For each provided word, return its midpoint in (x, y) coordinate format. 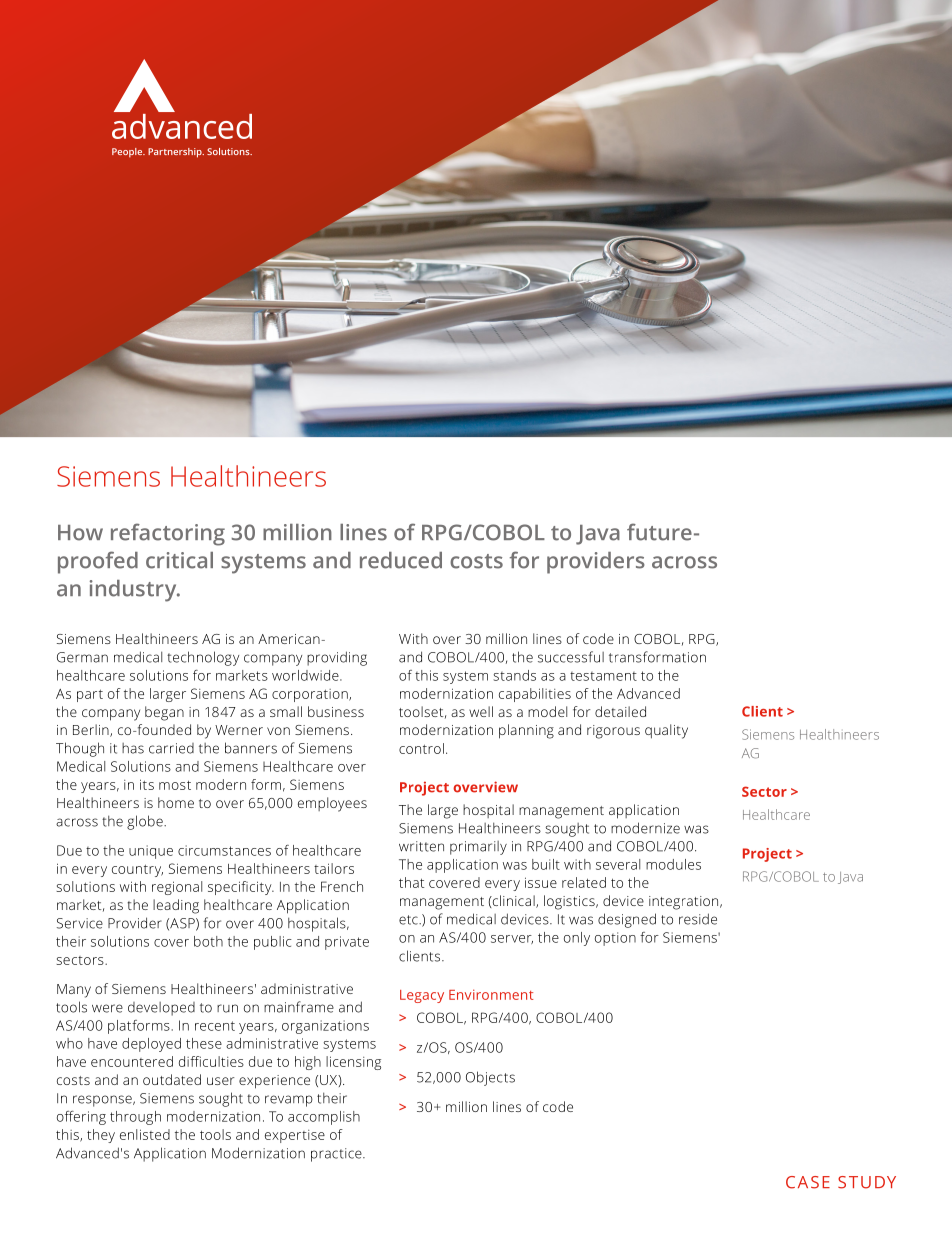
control (421, 748)
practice (337, 1155)
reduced (401, 560)
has (133, 748)
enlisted (145, 1134)
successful (571, 657)
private (347, 943)
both (208, 941)
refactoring (168, 534)
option (615, 939)
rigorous (613, 732)
